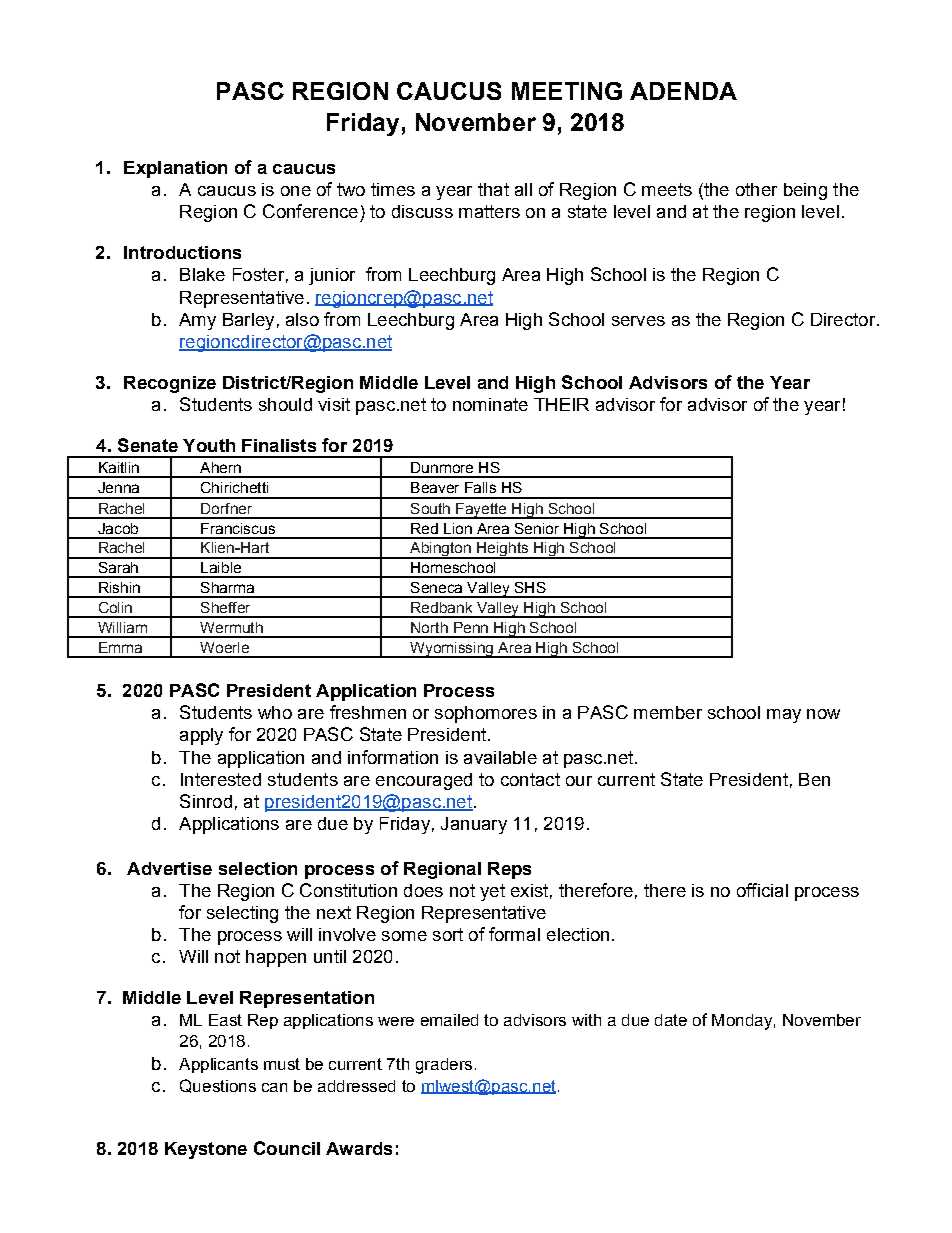 This screenshot has height=1233, width=952. What do you see at coordinates (756, 189) in the screenshot?
I see `other` at bounding box center [756, 189].
